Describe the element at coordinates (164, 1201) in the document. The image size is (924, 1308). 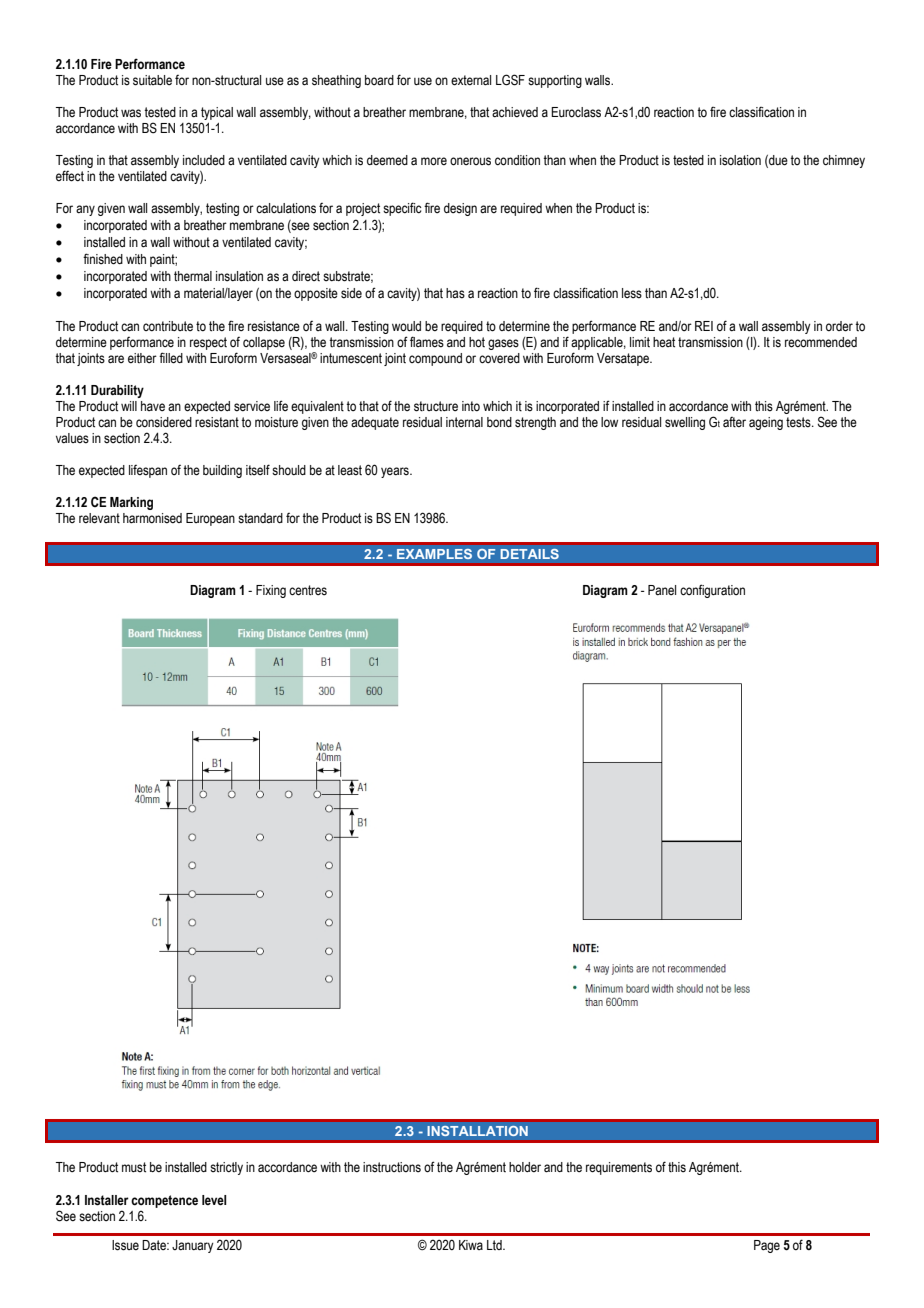
I see `competence` at that location.
